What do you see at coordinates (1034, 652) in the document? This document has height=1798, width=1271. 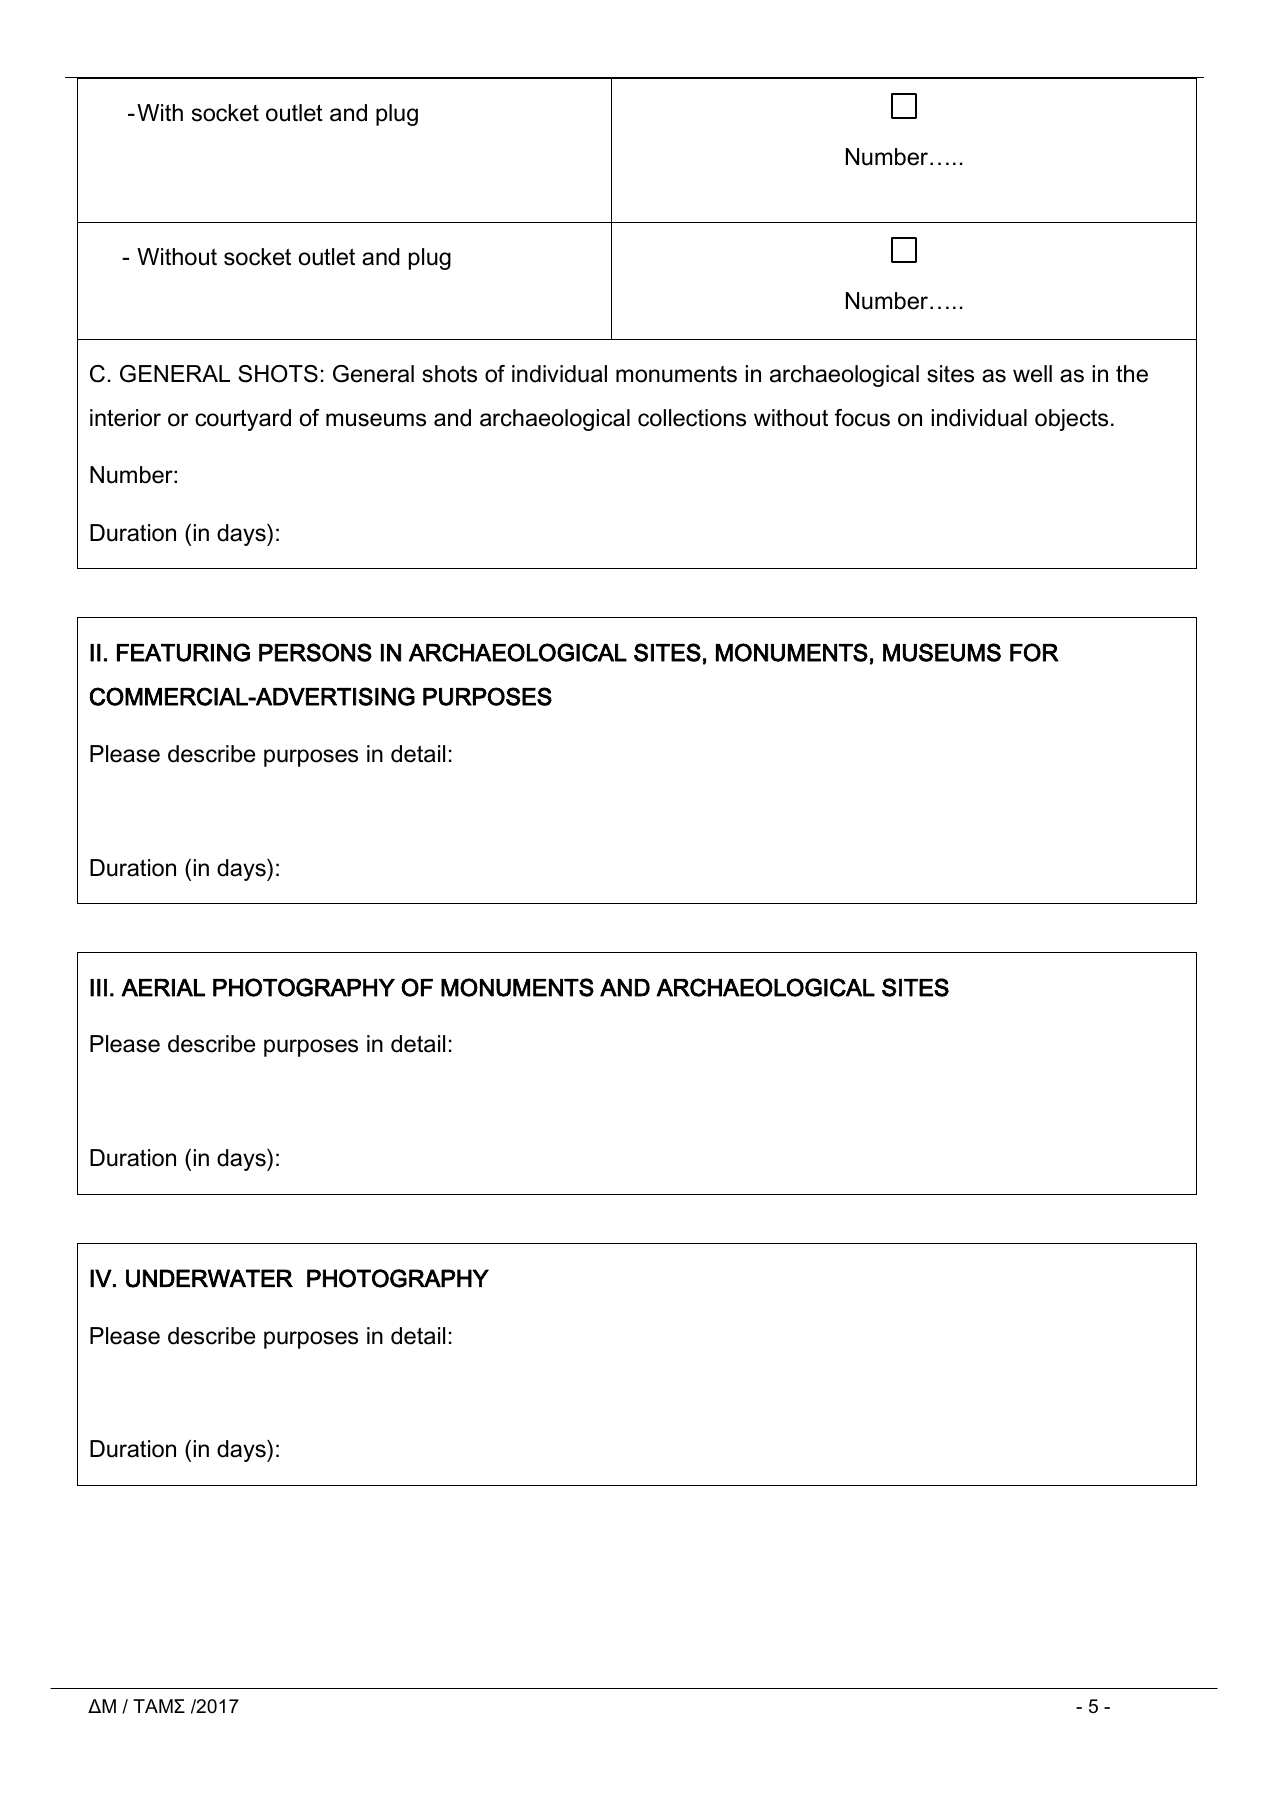 I see `FOR` at bounding box center [1034, 652].
